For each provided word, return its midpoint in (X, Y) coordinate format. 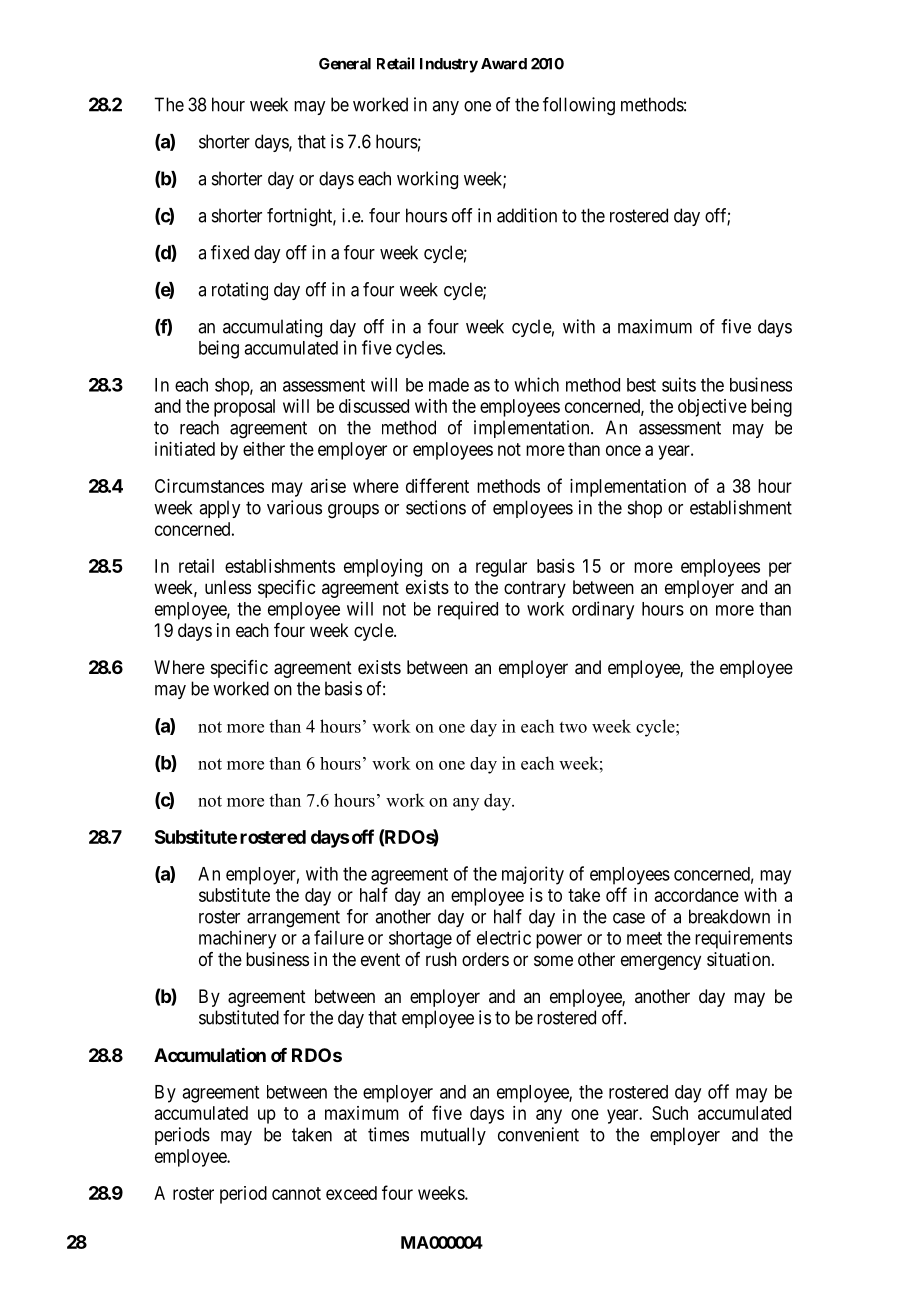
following (579, 106)
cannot (296, 1193)
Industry (449, 65)
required (468, 610)
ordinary (603, 610)
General (345, 64)
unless (228, 587)
